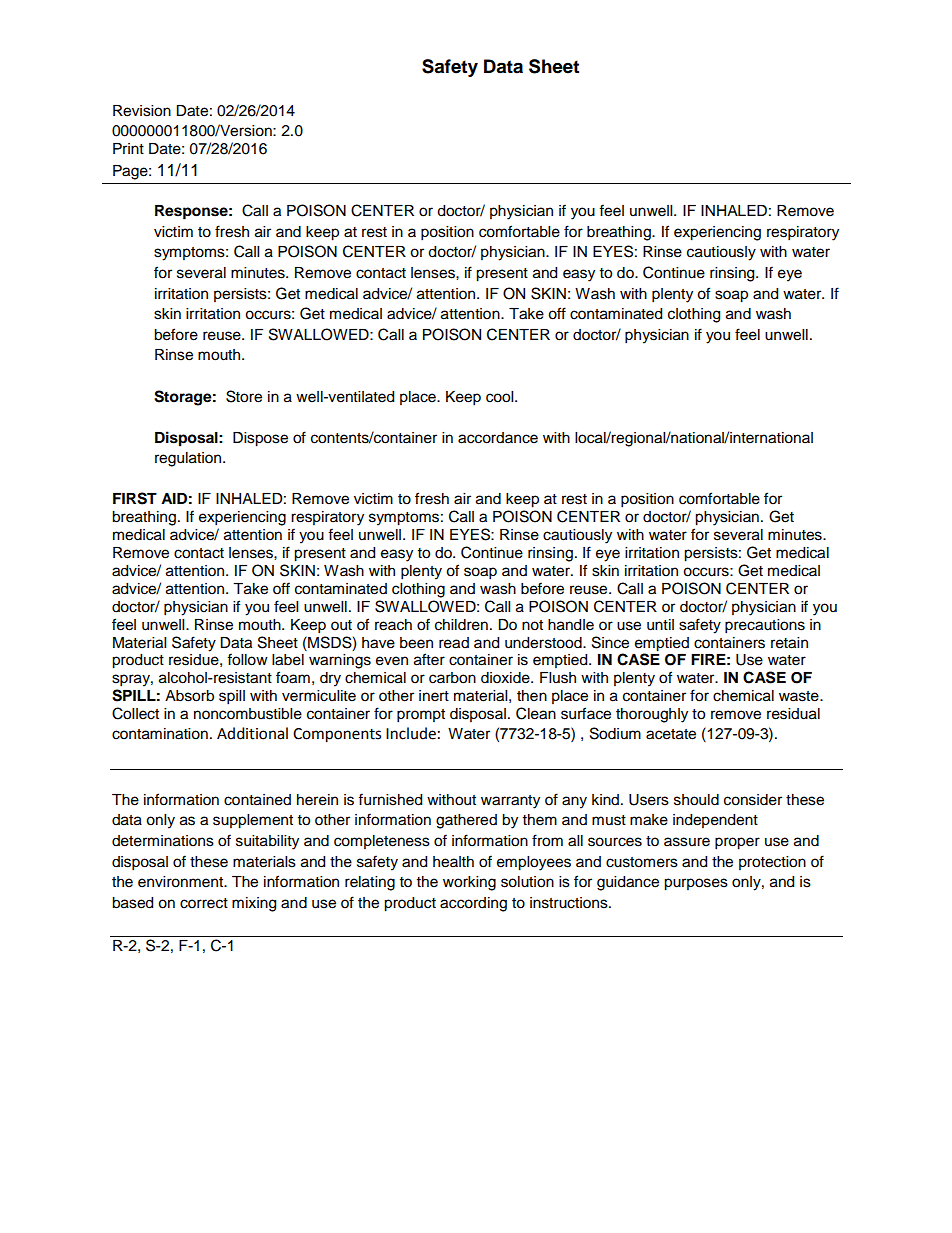  I want to click on follow, so click(247, 659).
